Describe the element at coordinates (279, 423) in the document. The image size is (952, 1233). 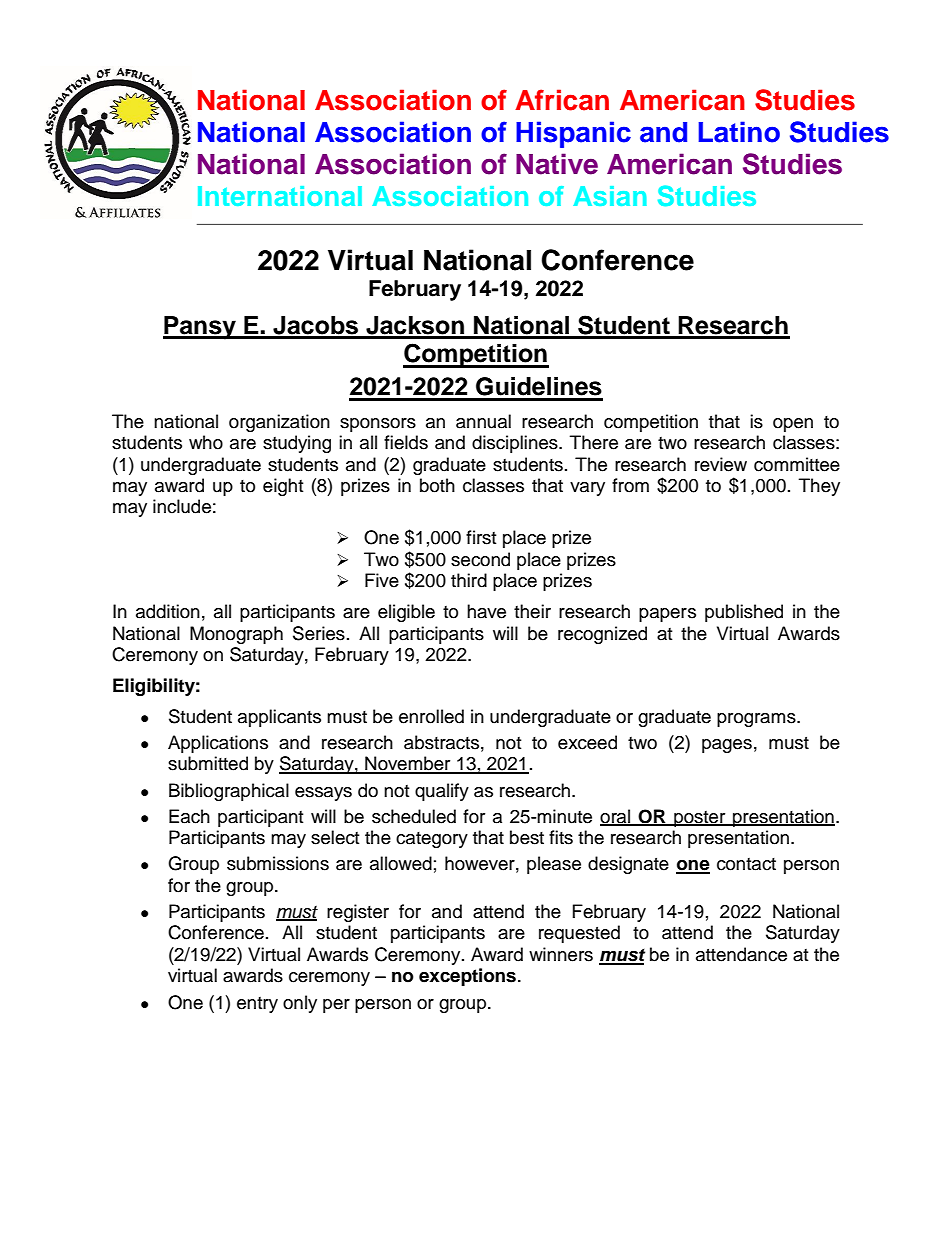
I see `organization` at that location.
